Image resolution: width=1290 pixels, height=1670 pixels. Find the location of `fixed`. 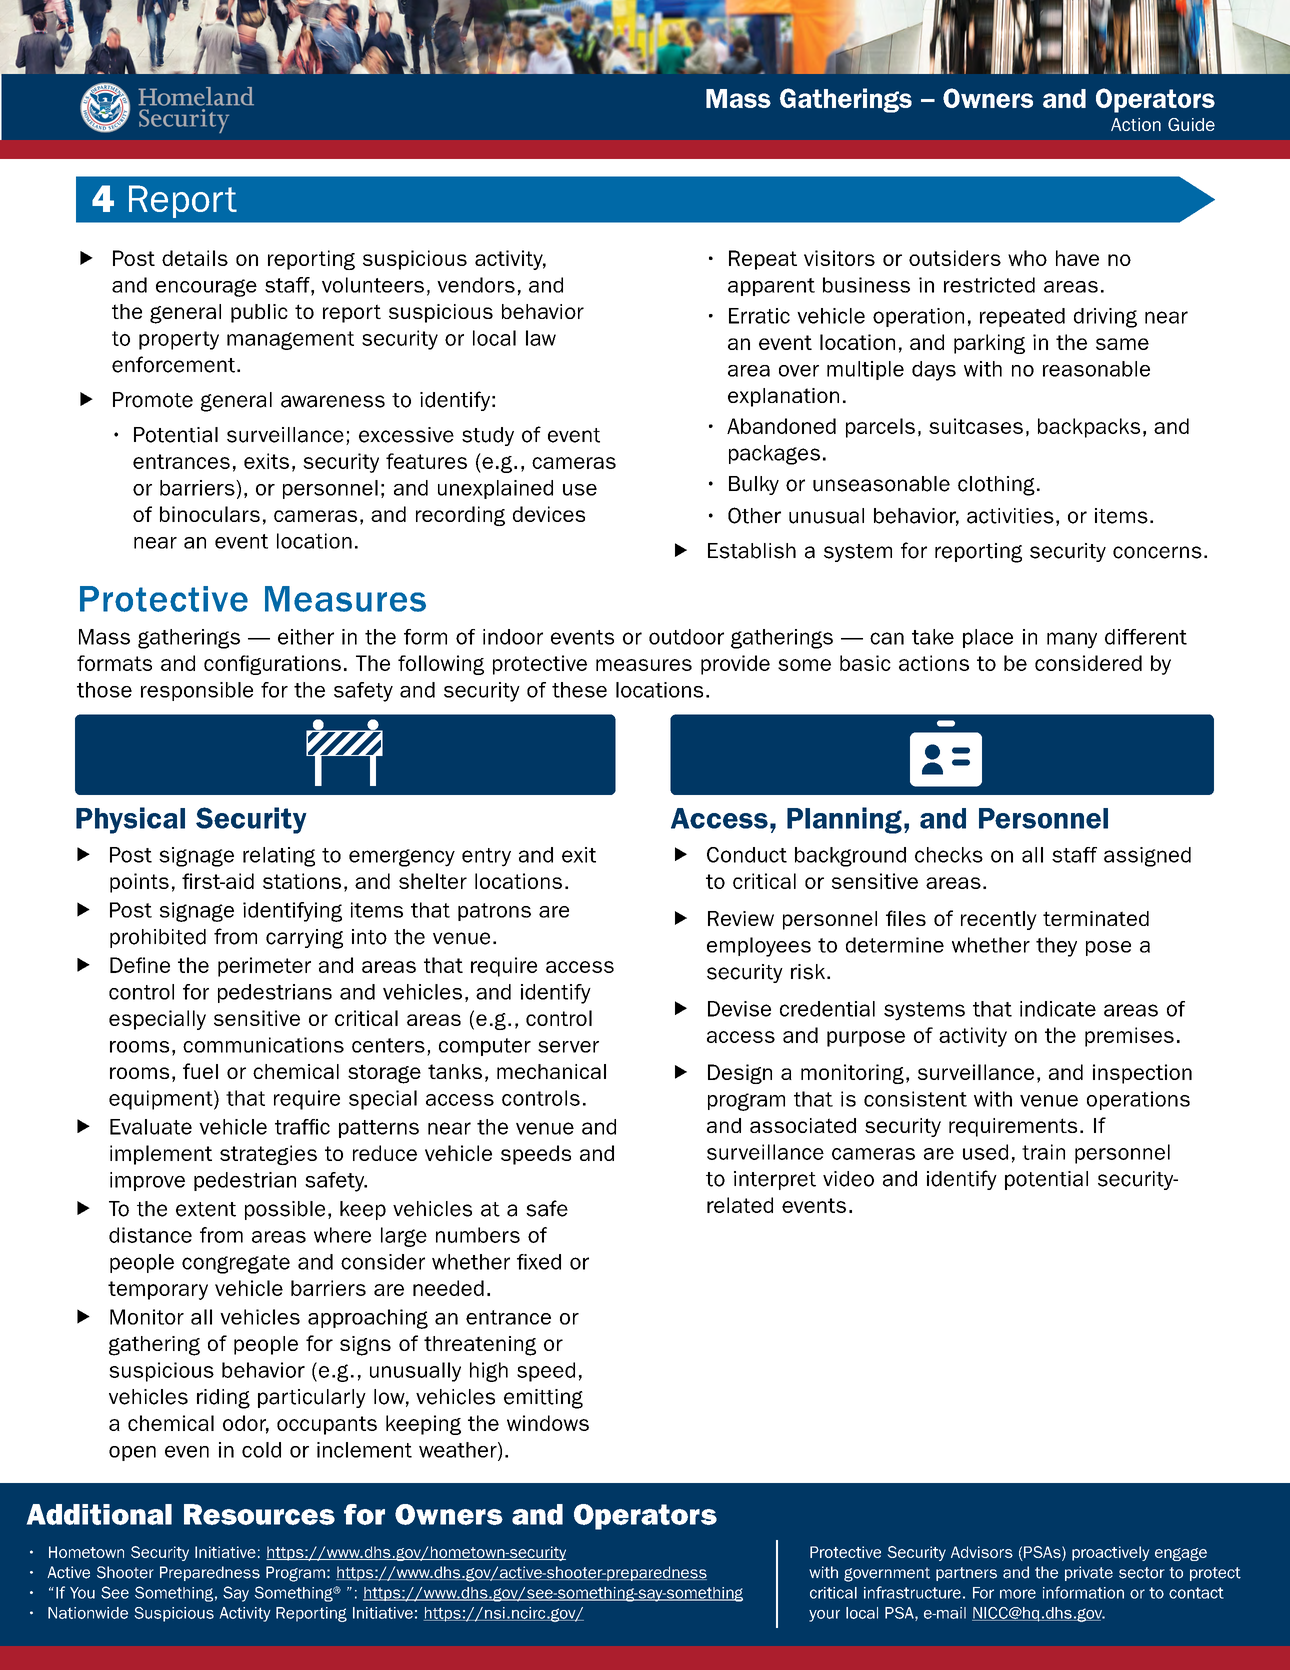

fixed is located at coordinates (539, 1262).
